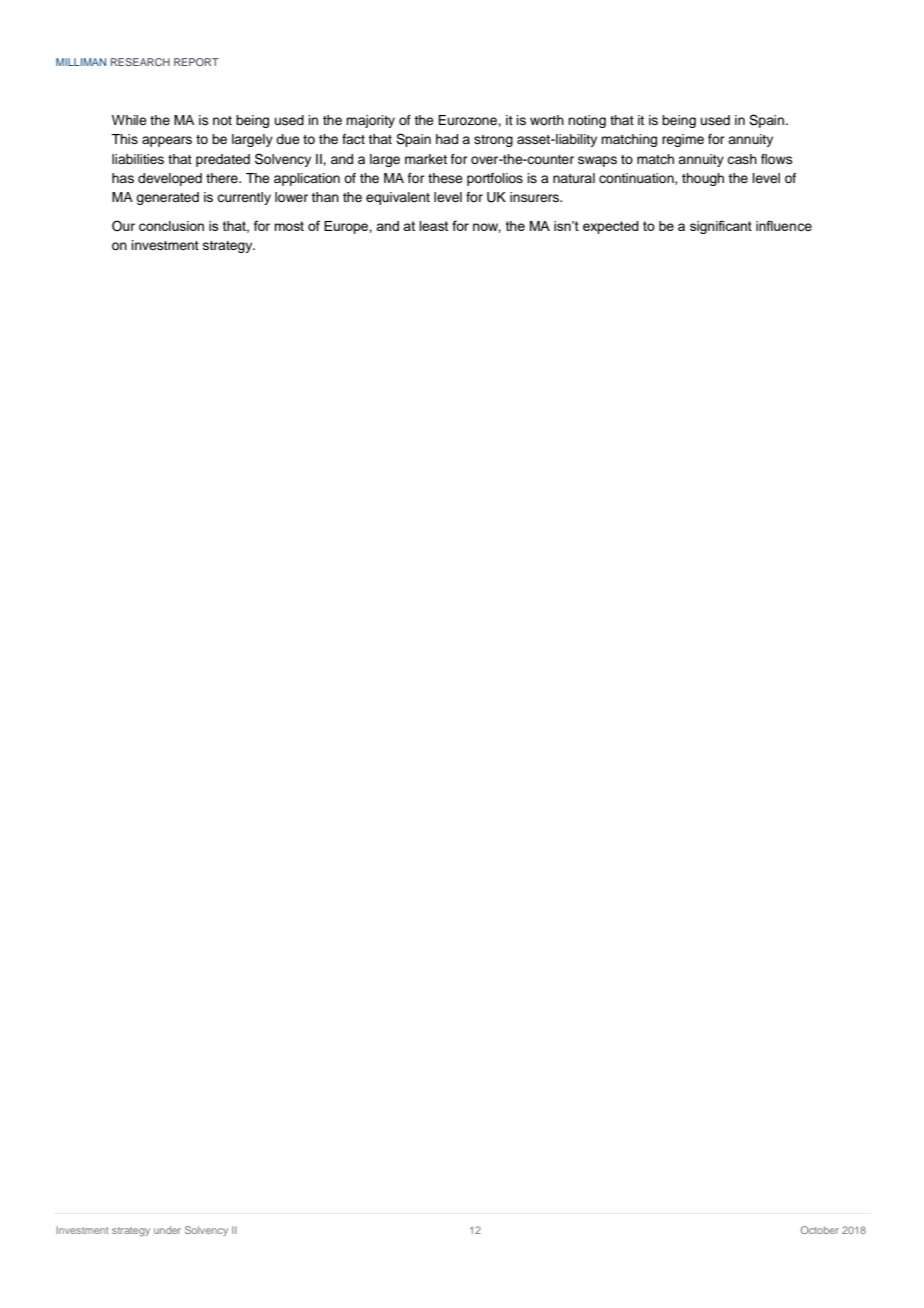 The image size is (924, 1308). What do you see at coordinates (171, 226) in the screenshot?
I see `conclusion` at bounding box center [171, 226].
